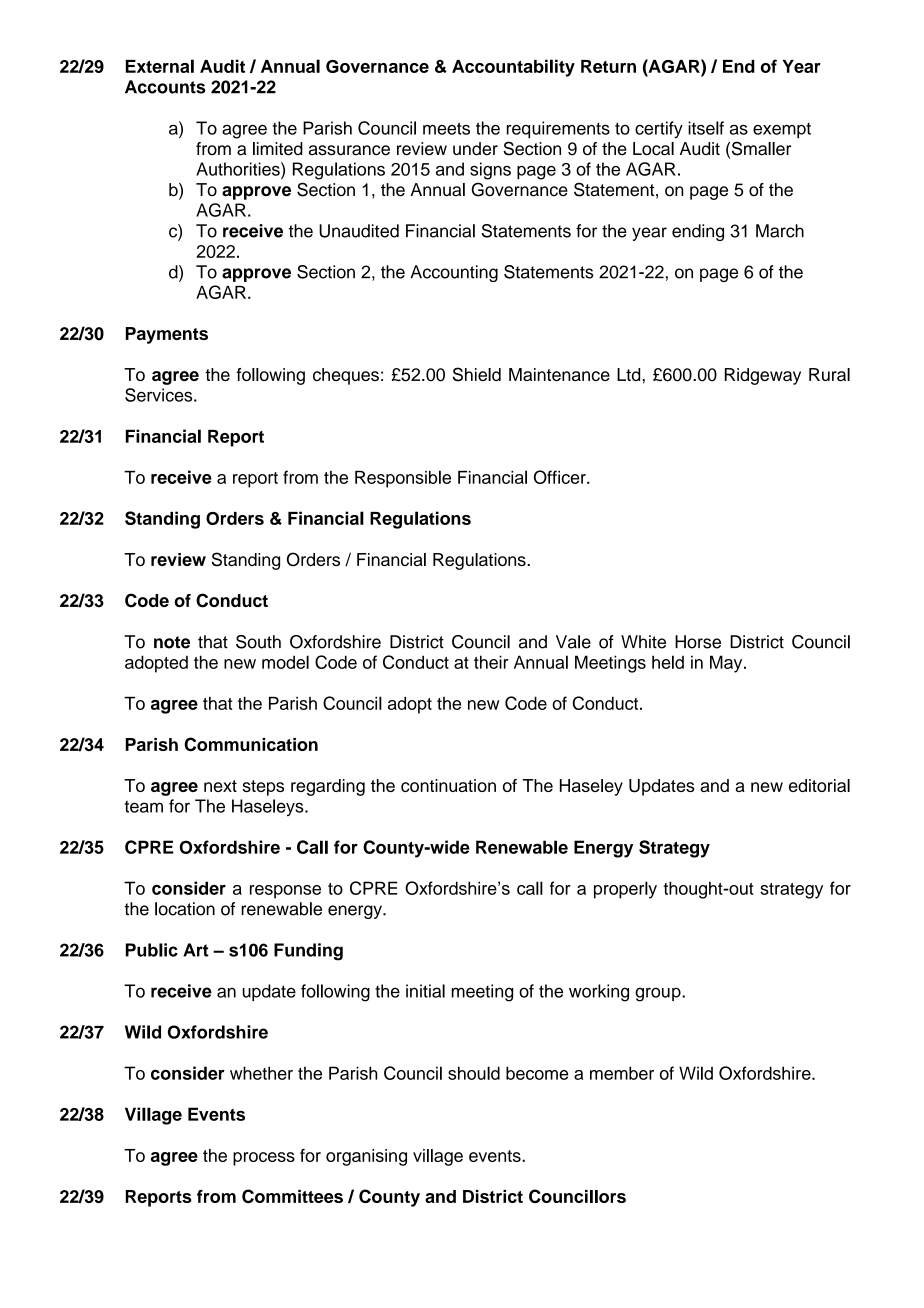  Describe the element at coordinates (264, 1159) in the page. I see `process` at that location.
